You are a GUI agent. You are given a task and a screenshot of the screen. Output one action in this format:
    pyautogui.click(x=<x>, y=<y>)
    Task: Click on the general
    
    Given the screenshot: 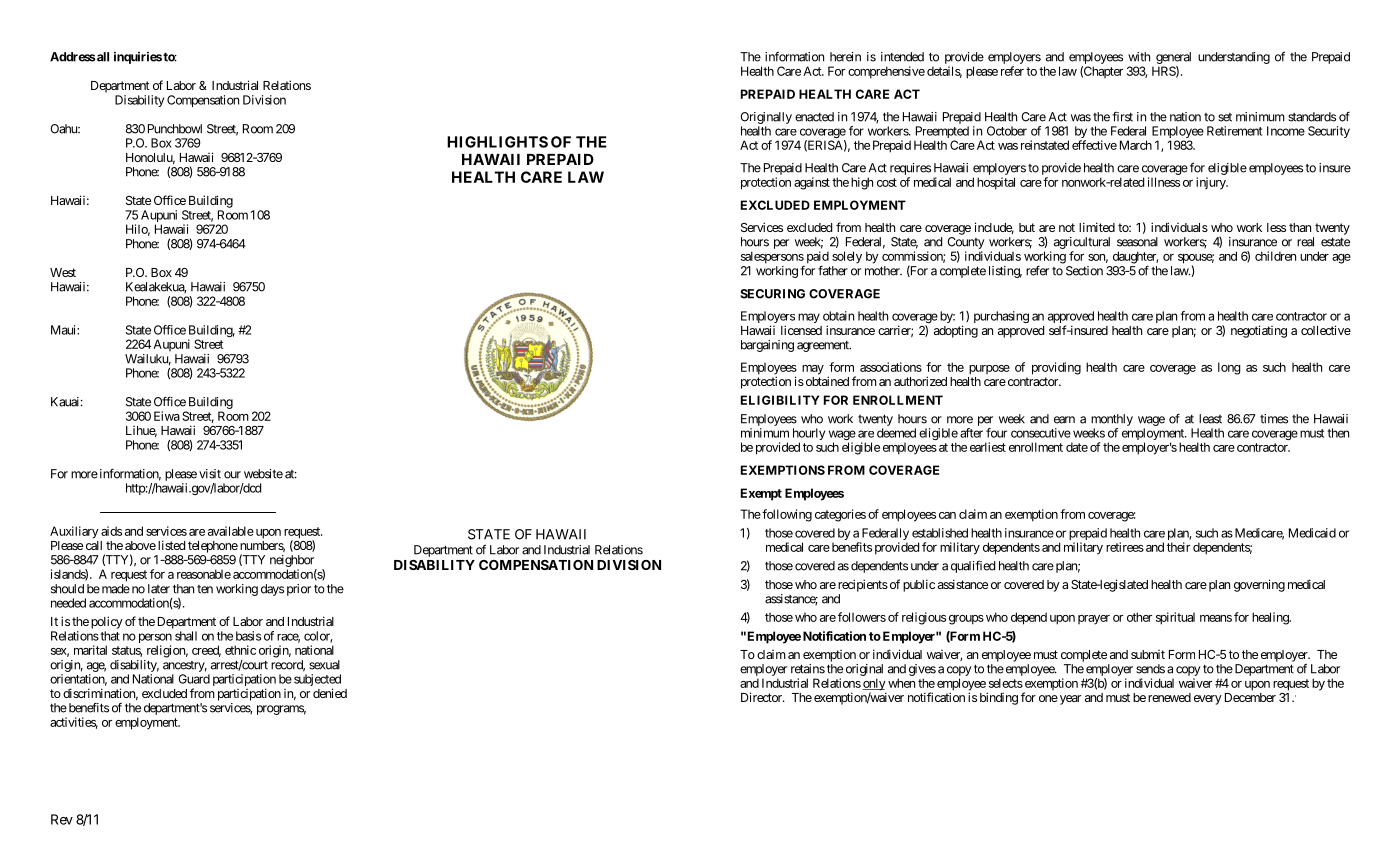 What is the action you would take?
    pyautogui.click(x=1173, y=59)
